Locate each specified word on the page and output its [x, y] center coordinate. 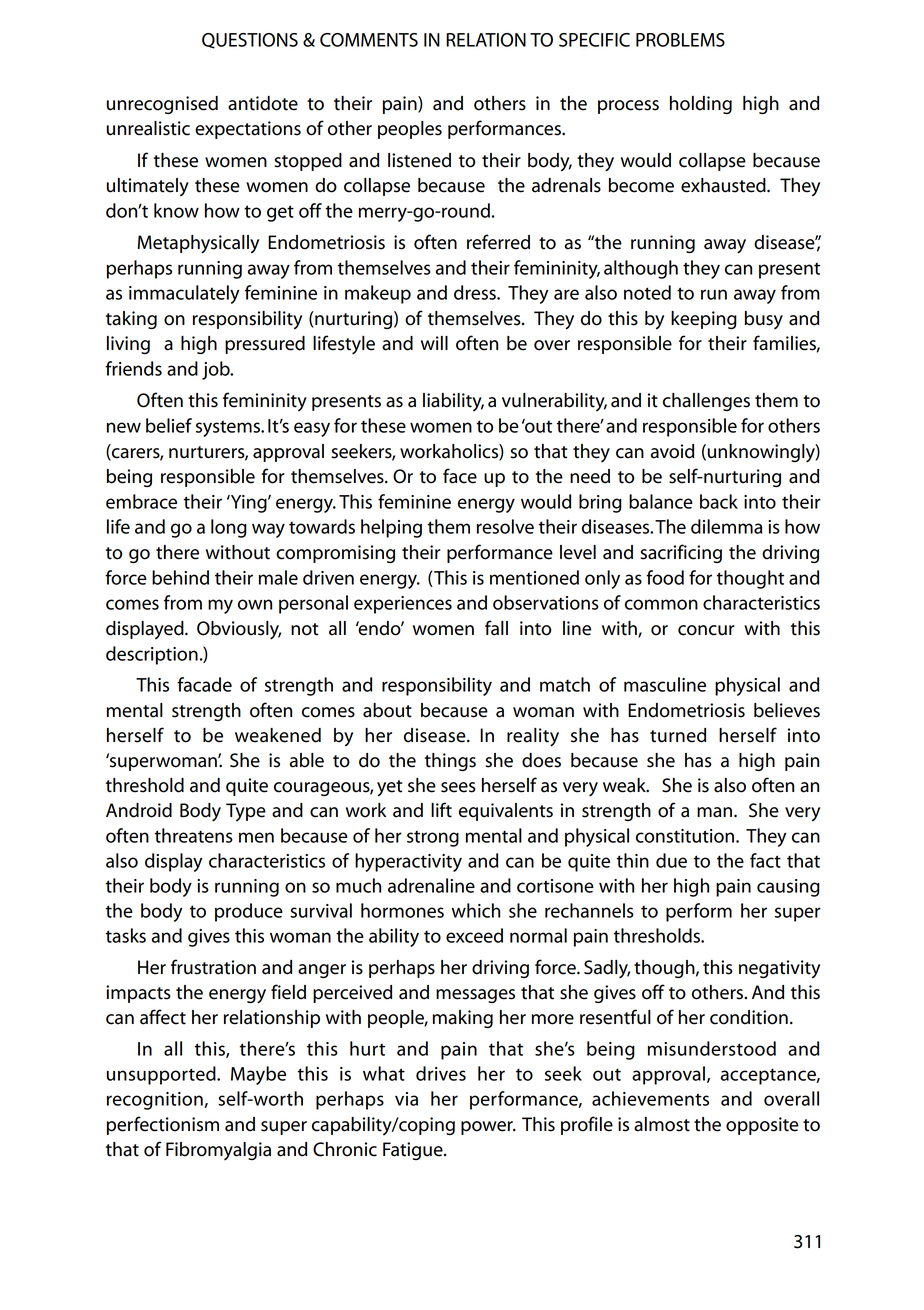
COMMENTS [369, 40]
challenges [706, 402]
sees [458, 787]
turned [678, 735]
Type [246, 812]
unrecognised [162, 105]
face [460, 476]
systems [229, 428]
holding [701, 105]
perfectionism [163, 1125]
